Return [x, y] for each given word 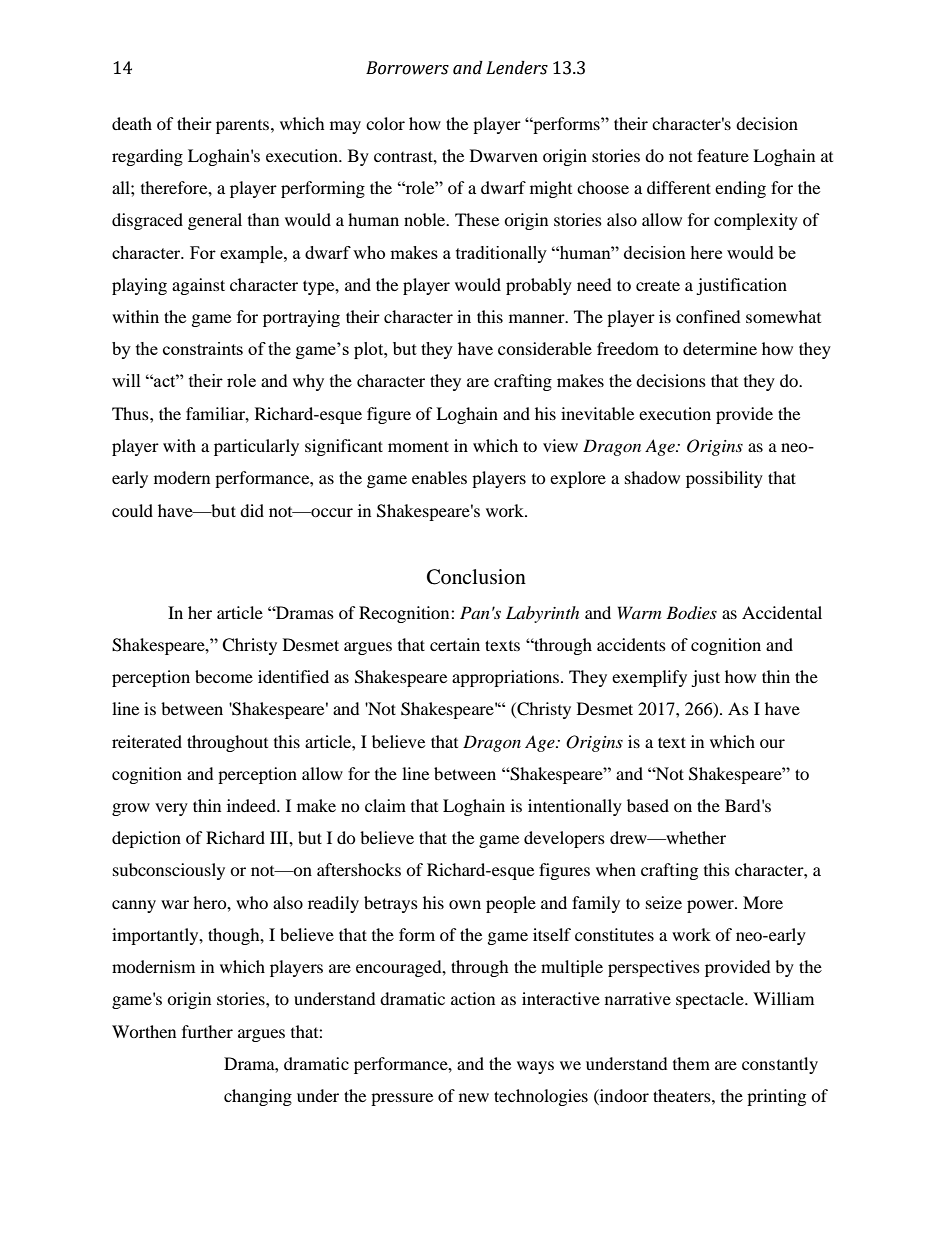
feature [723, 155]
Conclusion [476, 577]
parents [244, 127]
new [474, 1097]
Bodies [691, 613]
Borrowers [407, 68]
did [252, 510]
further [207, 1031]
